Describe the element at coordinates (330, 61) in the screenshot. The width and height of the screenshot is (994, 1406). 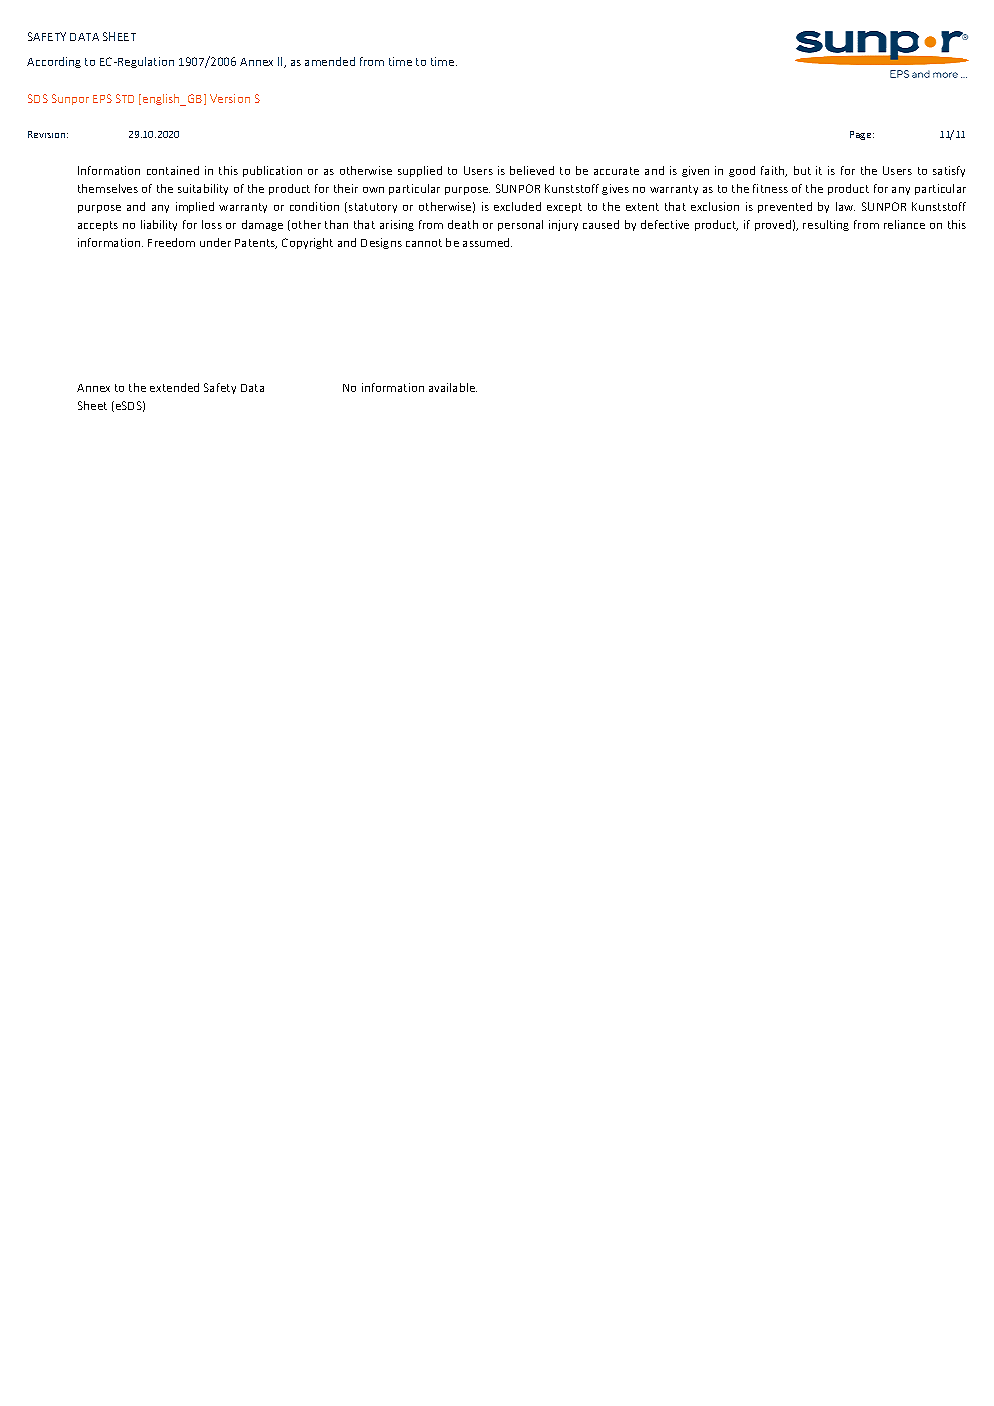
I see `amended` at that location.
